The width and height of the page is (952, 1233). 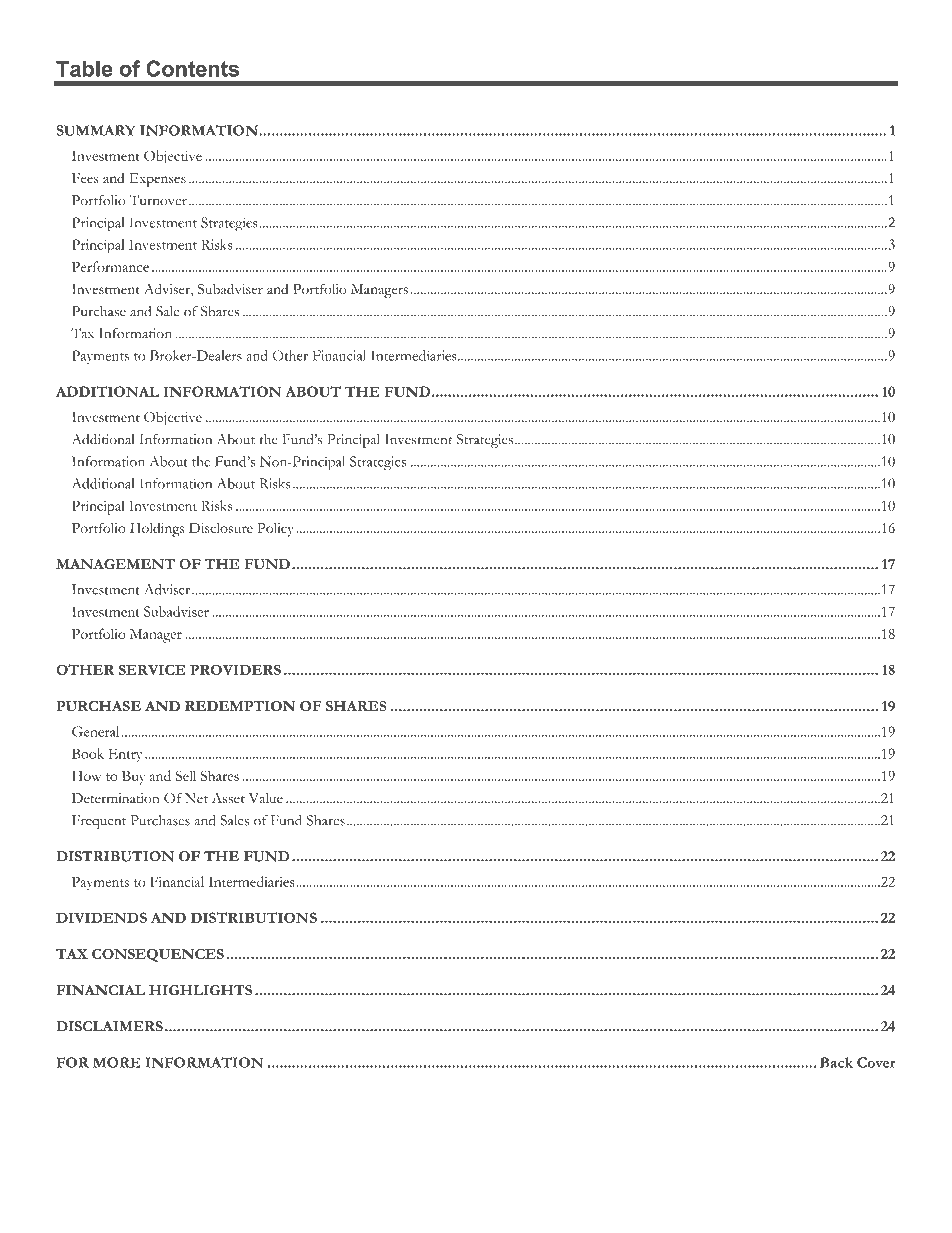 I want to click on Asset, so click(x=228, y=798).
